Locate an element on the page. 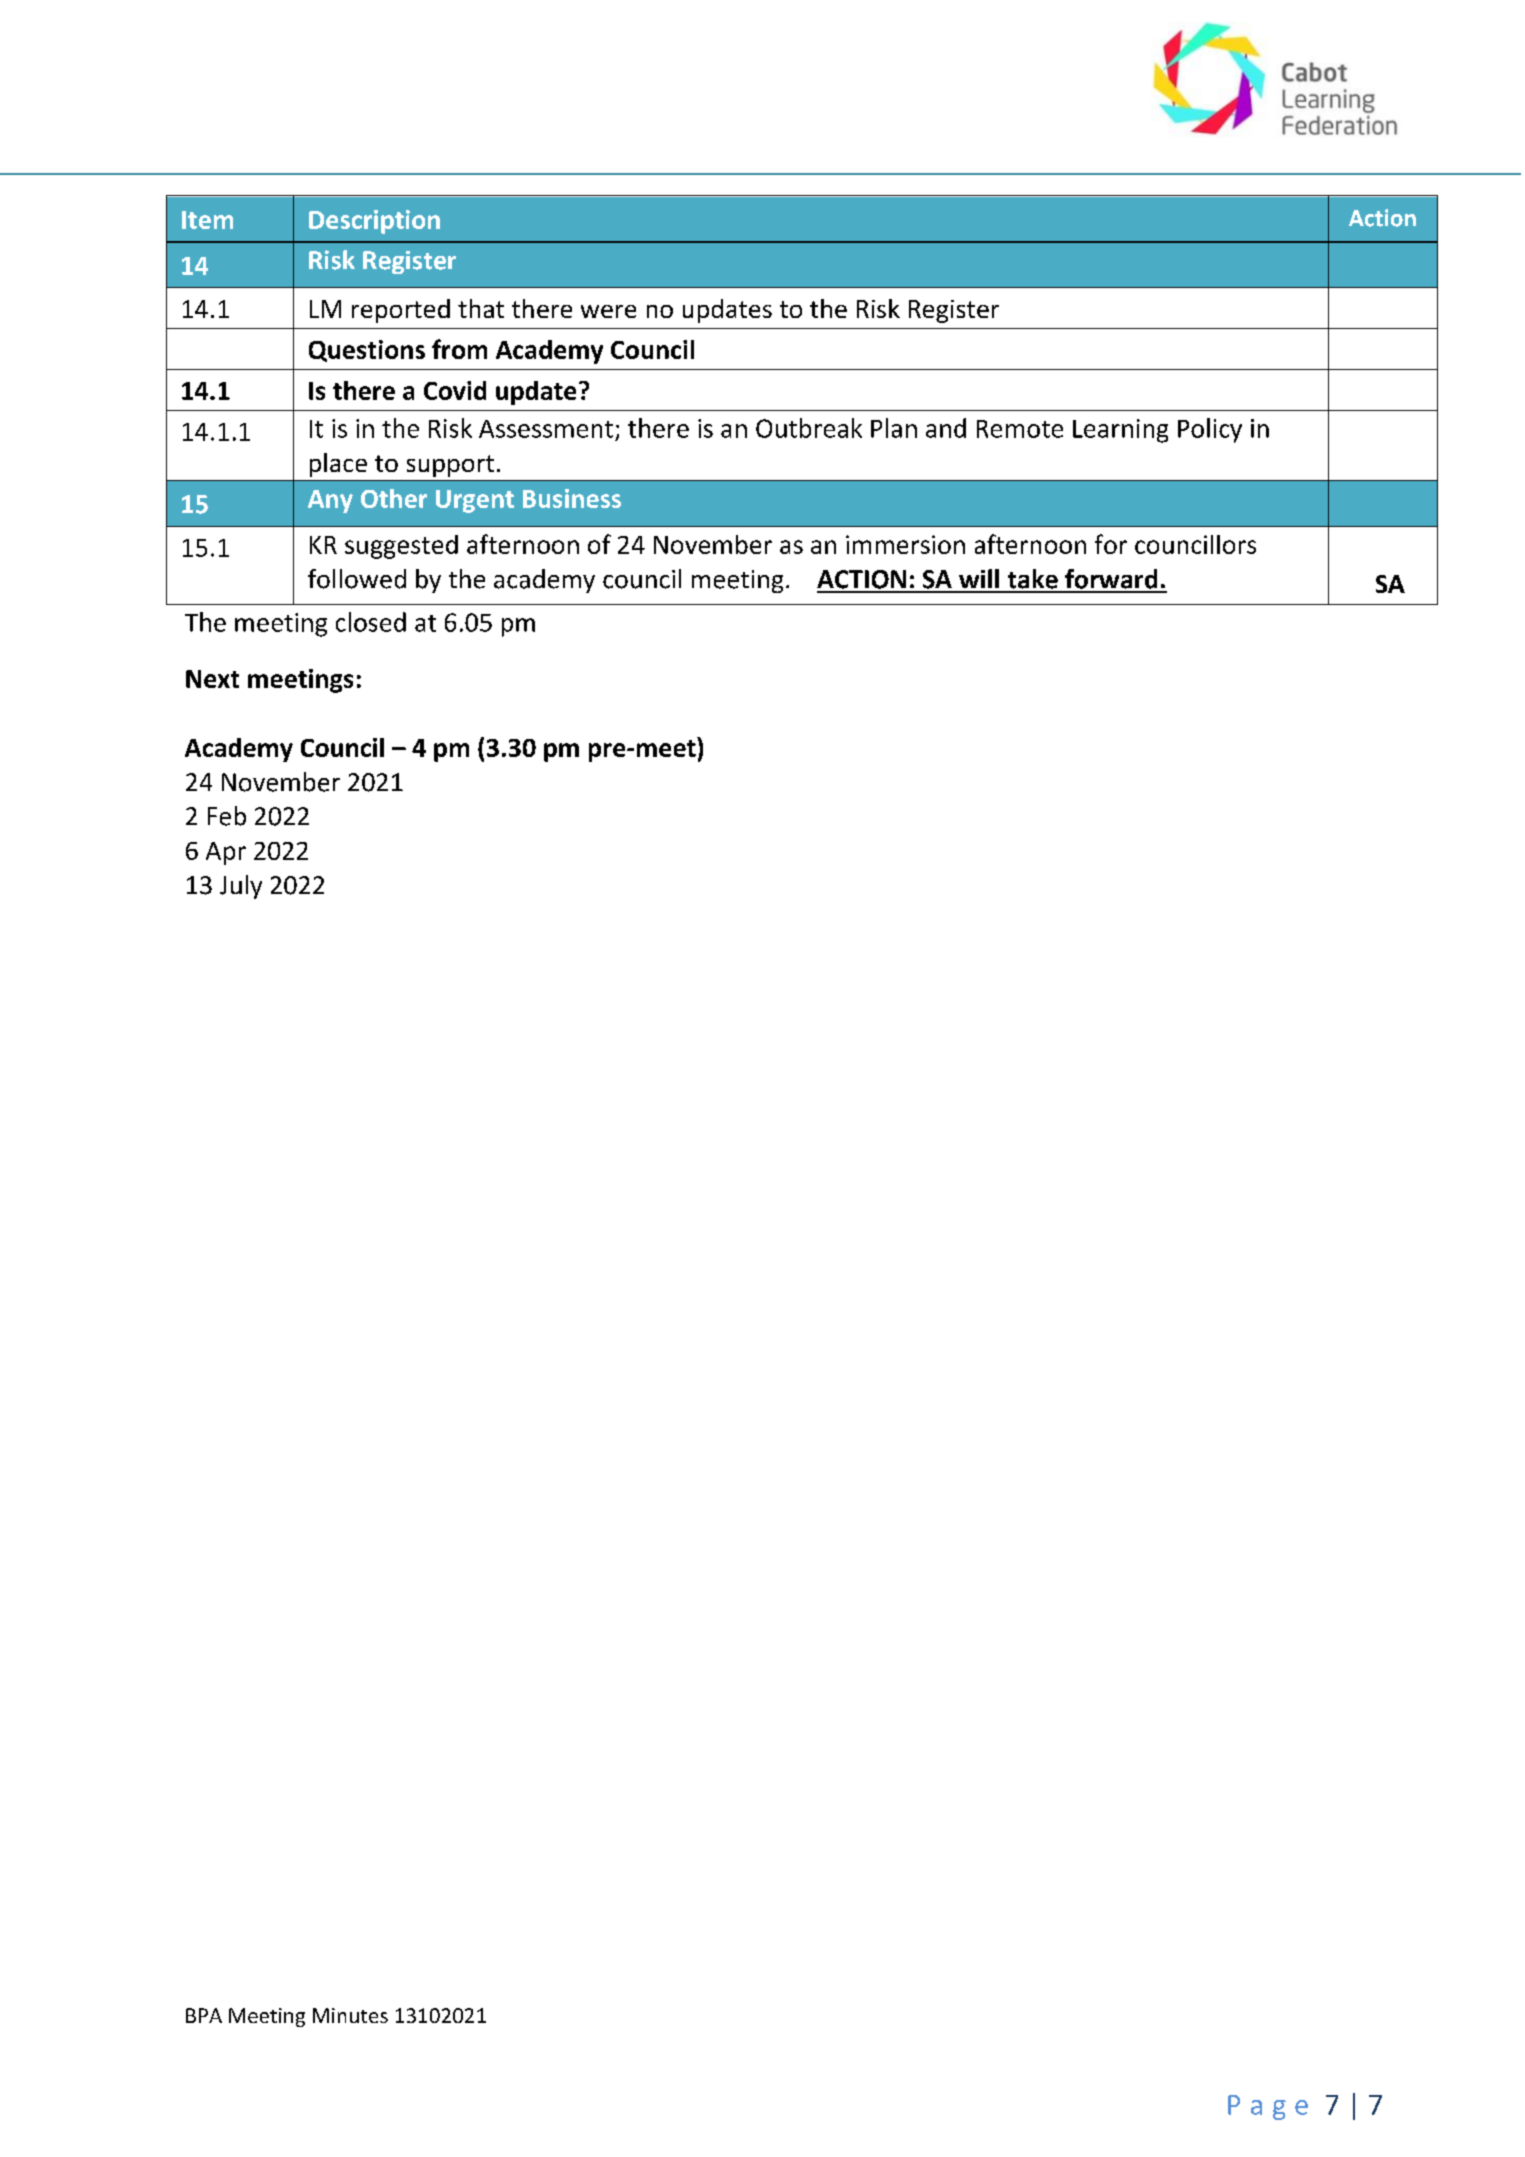 This document has height=2157, width=1525. Minutes is located at coordinates (350, 2015).
